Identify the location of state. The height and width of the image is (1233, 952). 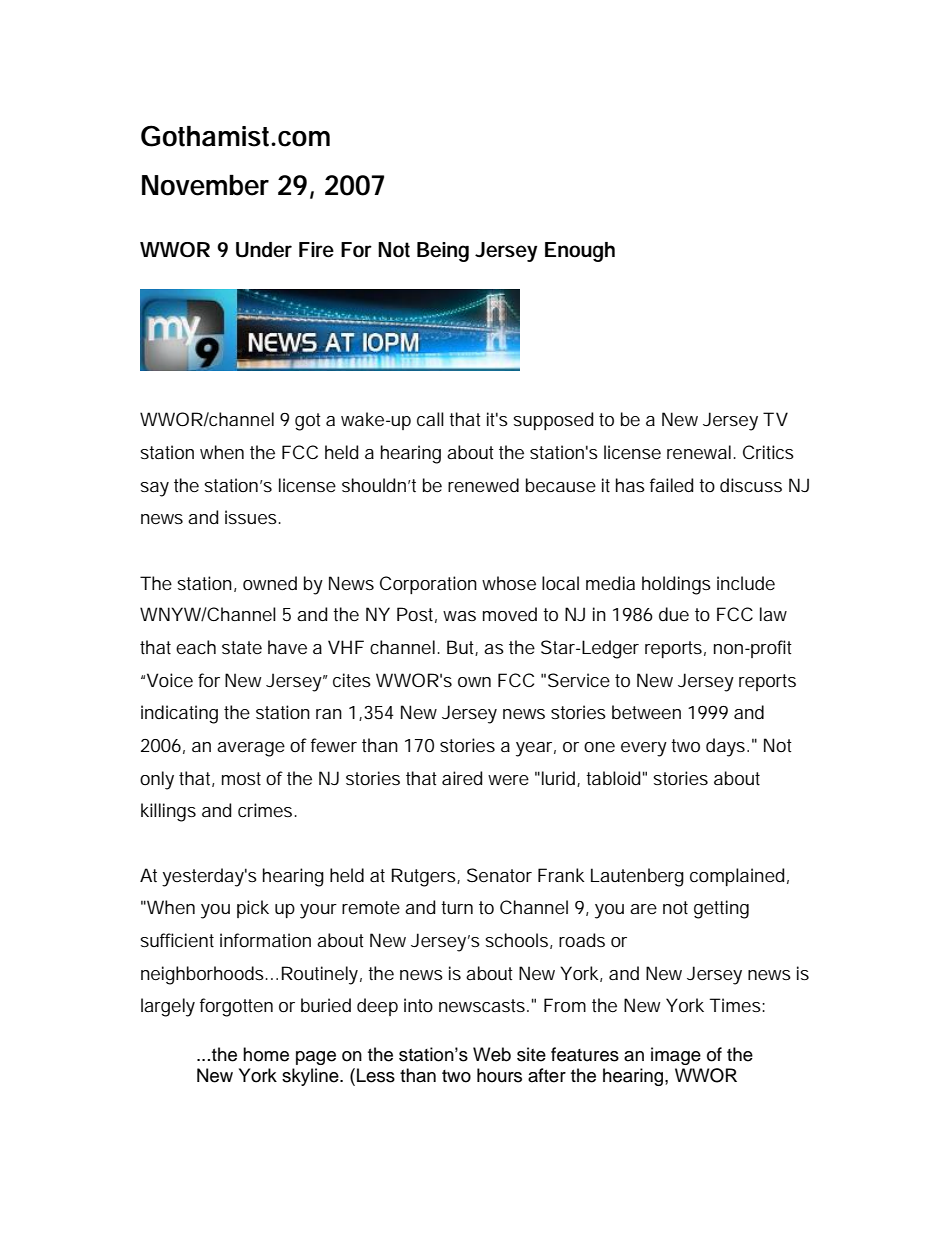
(242, 647).
